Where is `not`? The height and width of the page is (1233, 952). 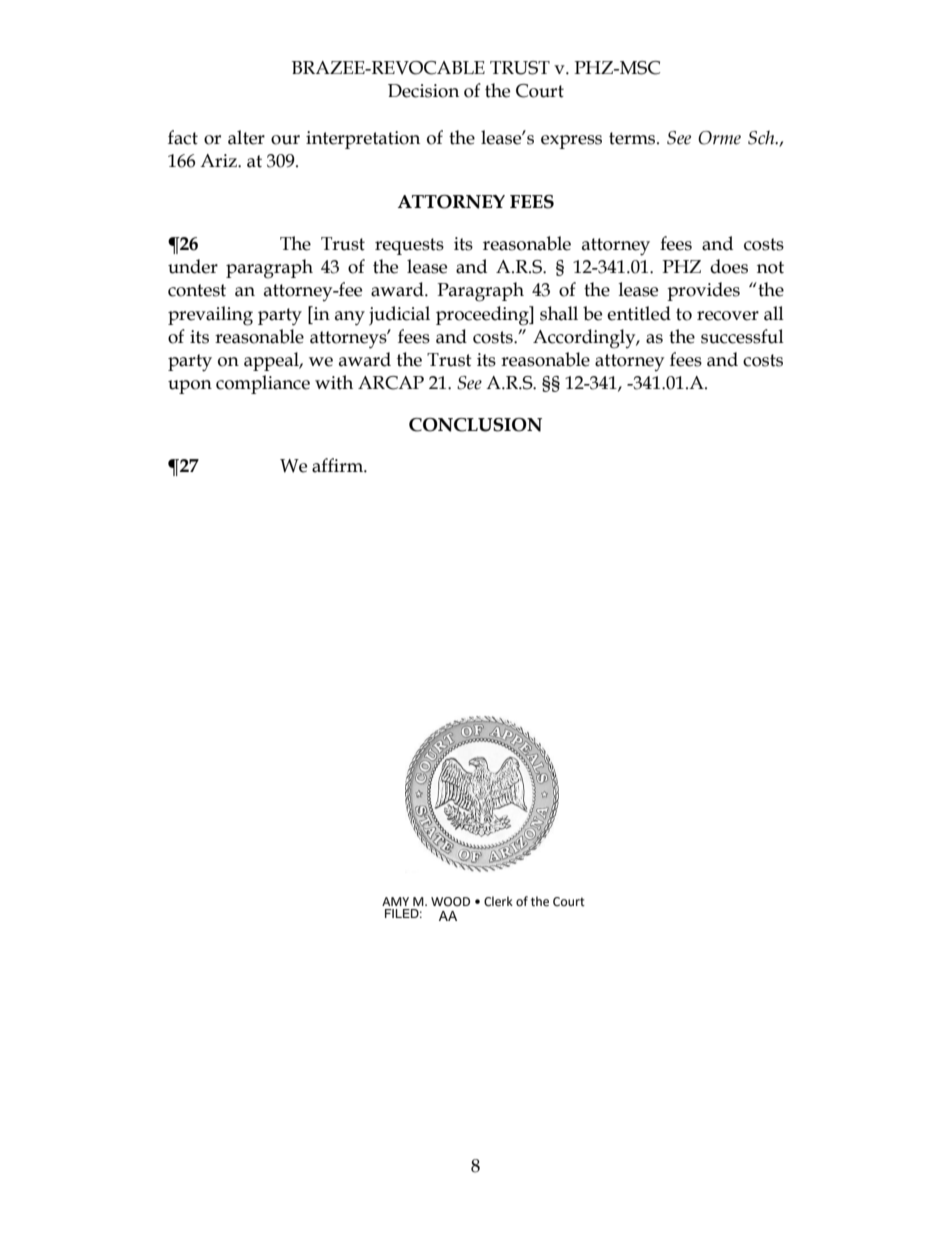
not is located at coordinates (770, 267).
